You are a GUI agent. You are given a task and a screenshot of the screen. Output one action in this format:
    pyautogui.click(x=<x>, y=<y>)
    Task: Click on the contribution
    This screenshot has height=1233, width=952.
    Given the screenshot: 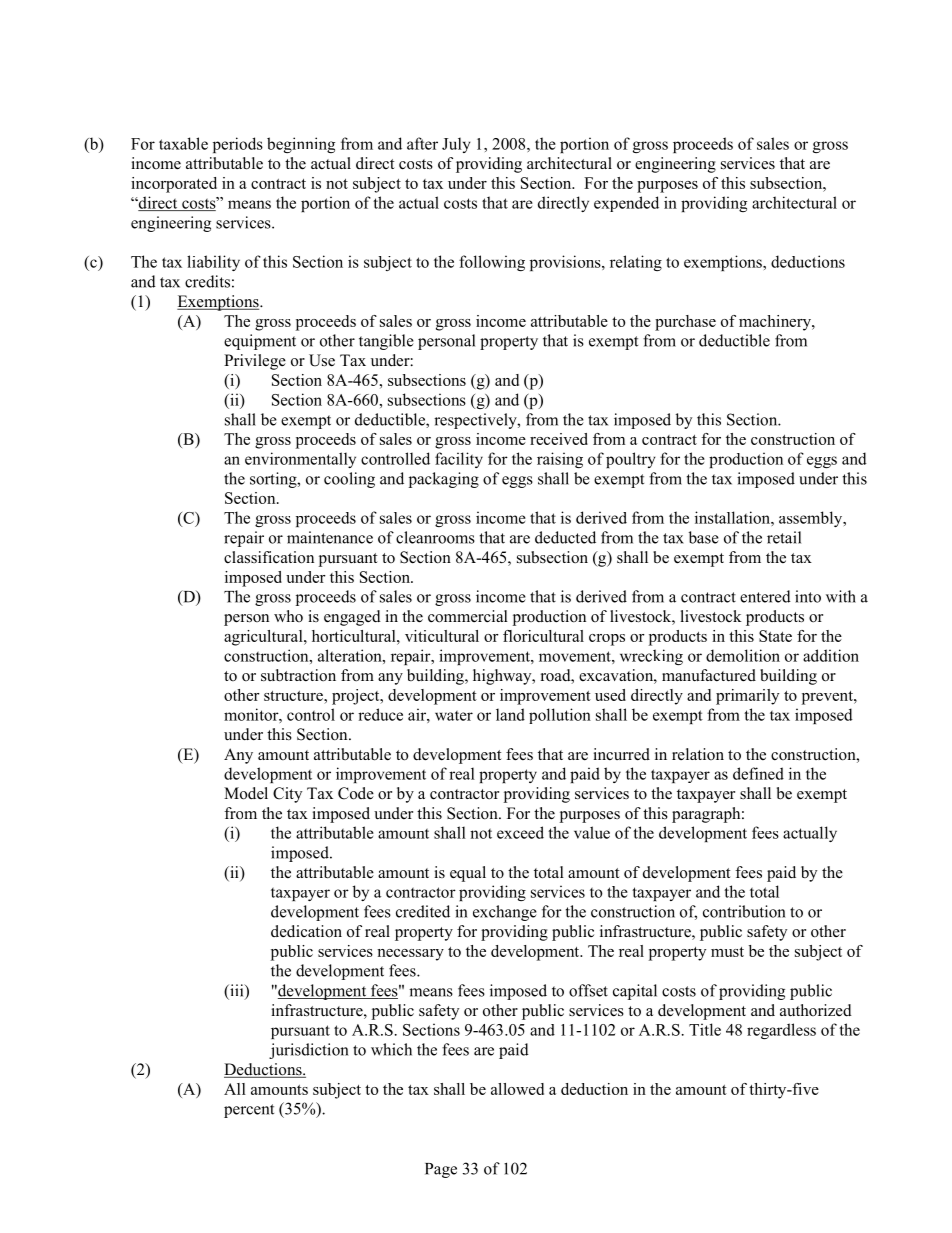 What is the action you would take?
    pyautogui.click(x=744, y=911)
